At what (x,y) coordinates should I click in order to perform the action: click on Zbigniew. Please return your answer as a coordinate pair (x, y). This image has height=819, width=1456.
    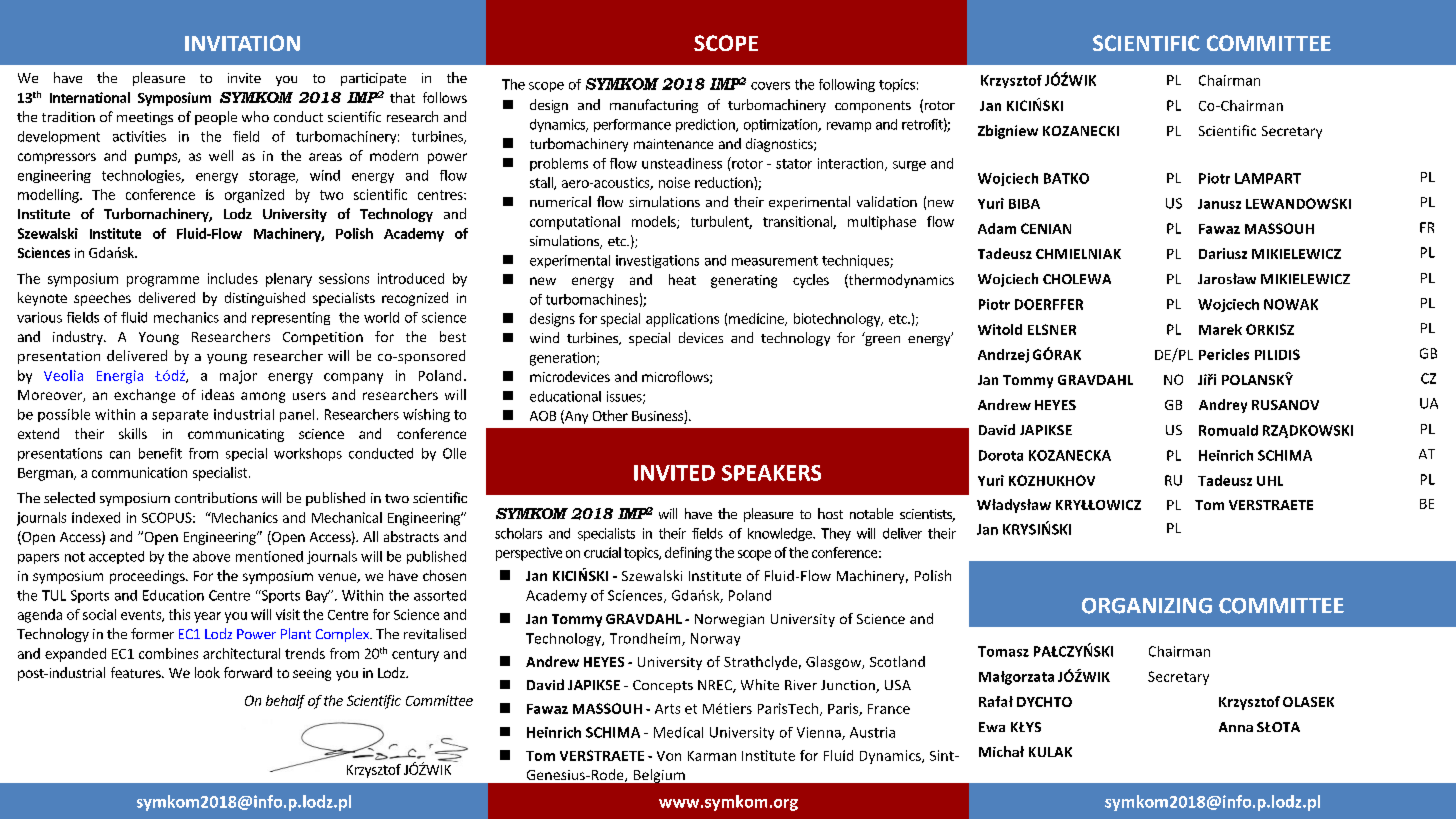
    Looking at the image, I should click on (1008, 132).
